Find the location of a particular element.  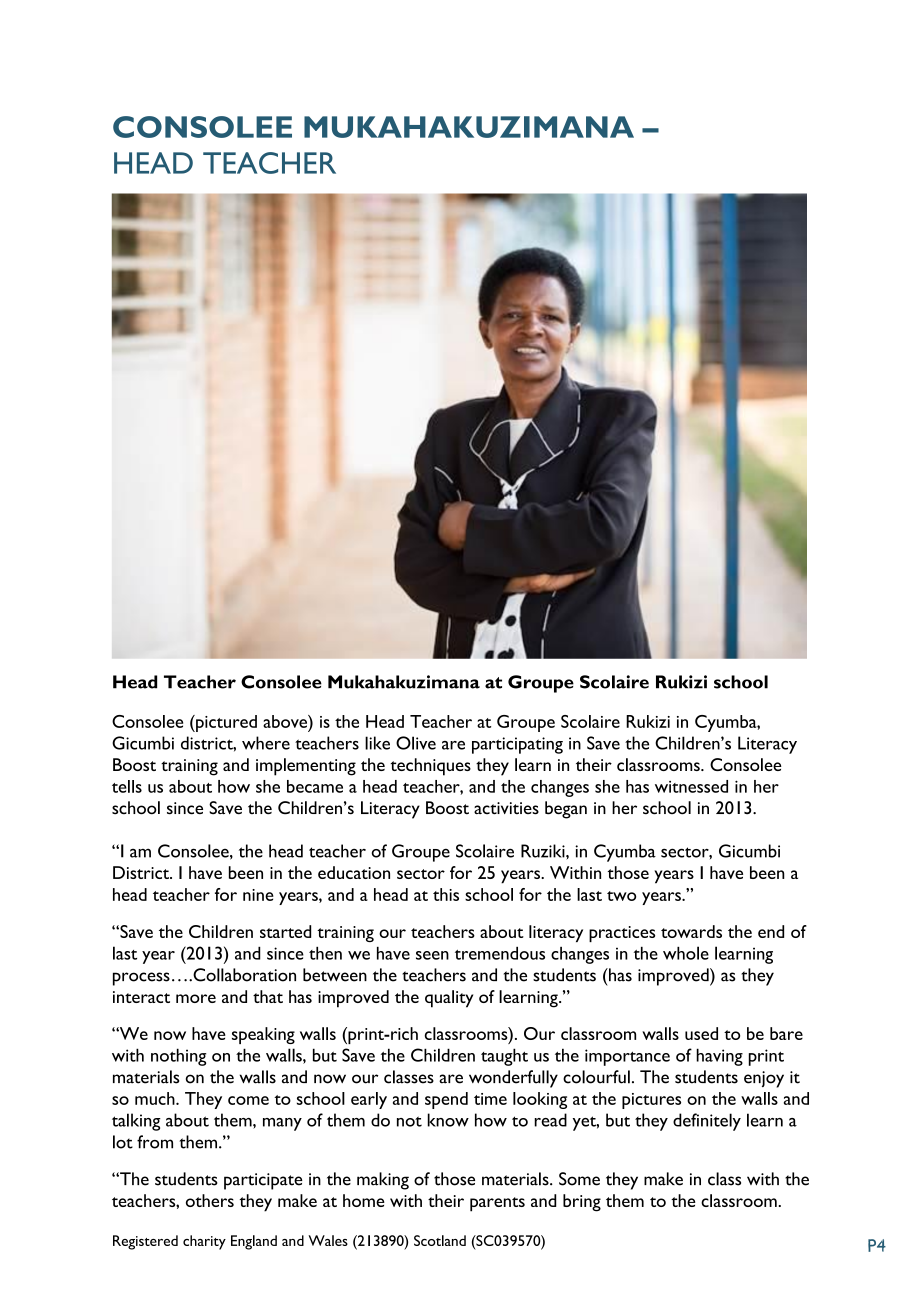

charity is located at coordinates (204, 1242).
